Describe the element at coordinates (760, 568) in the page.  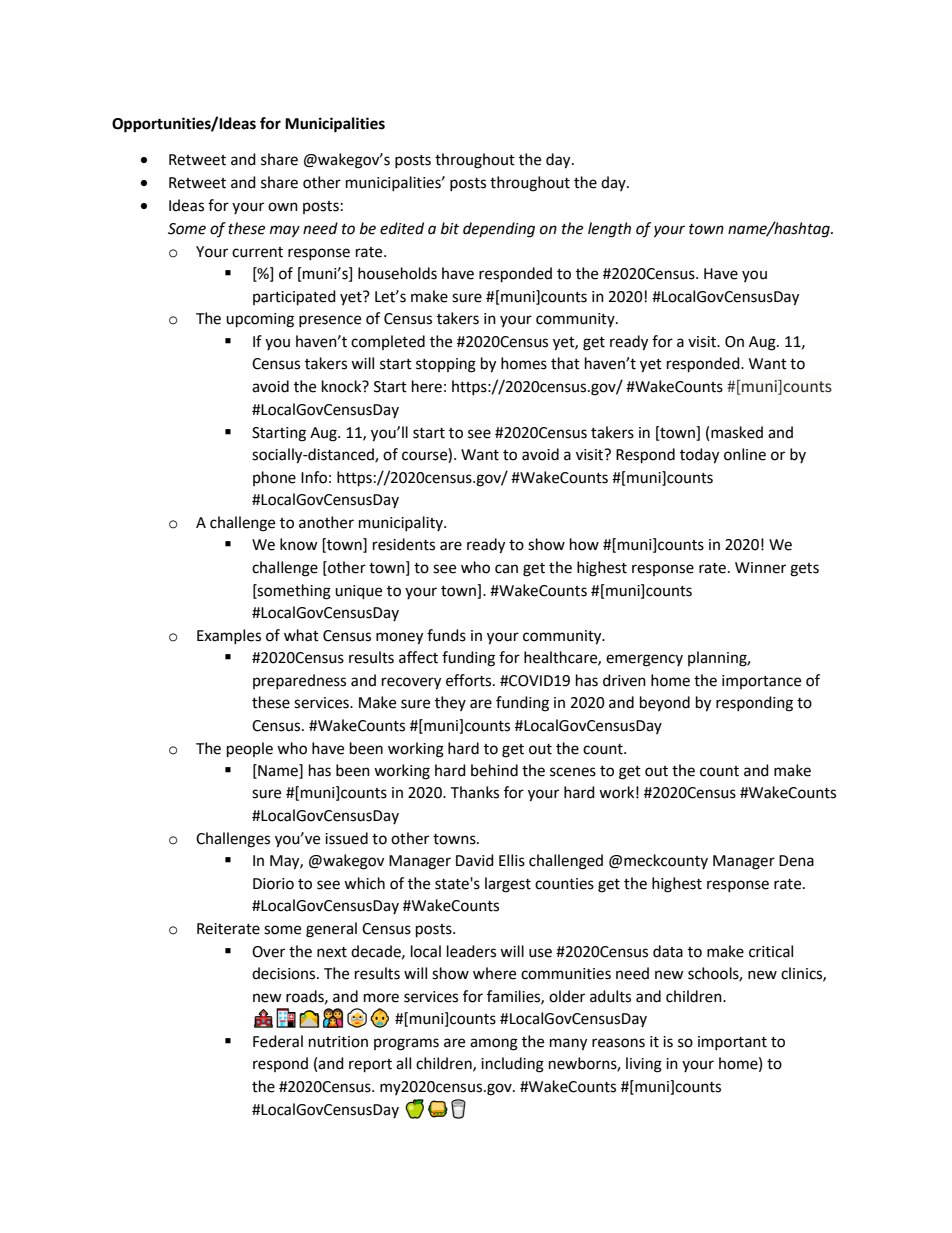
I see `Winner` at that location.
